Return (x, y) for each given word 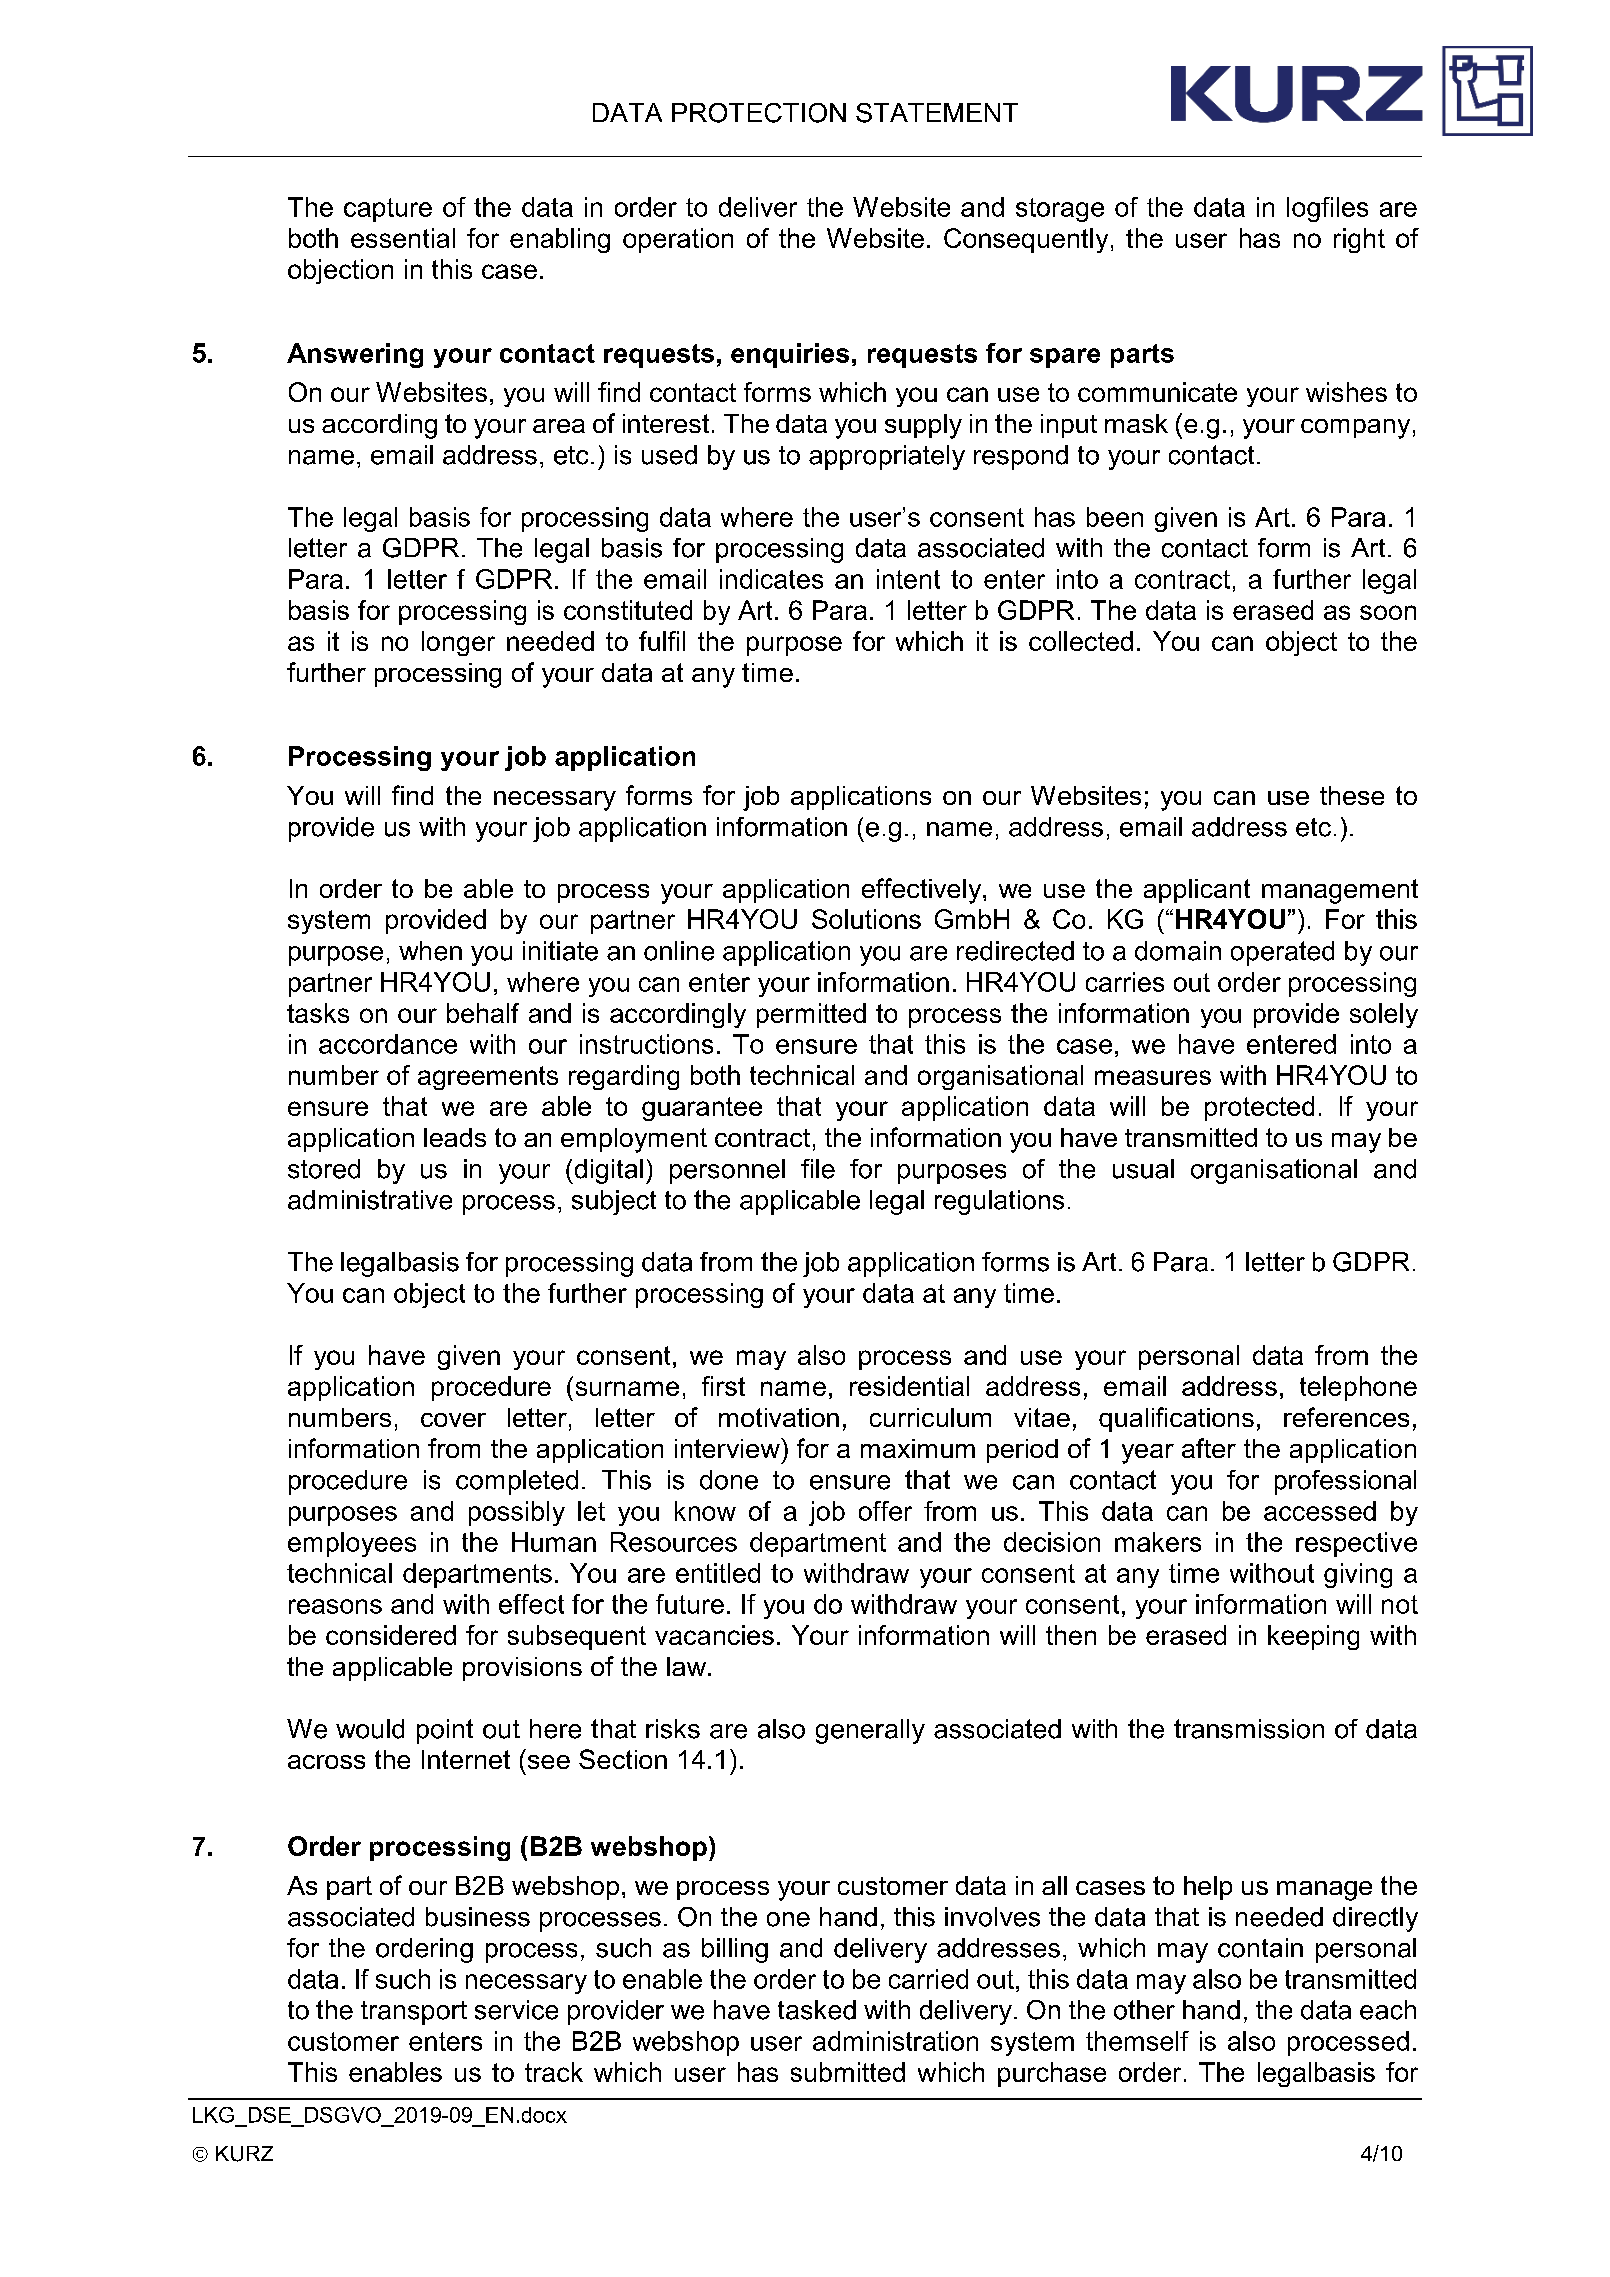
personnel (727, 1171)
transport (414, 2013)
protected (1259, 1108)
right (1359, 240)
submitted (848, 2072)
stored (324, 1169)
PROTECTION (759, 113)
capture (388, 210)
